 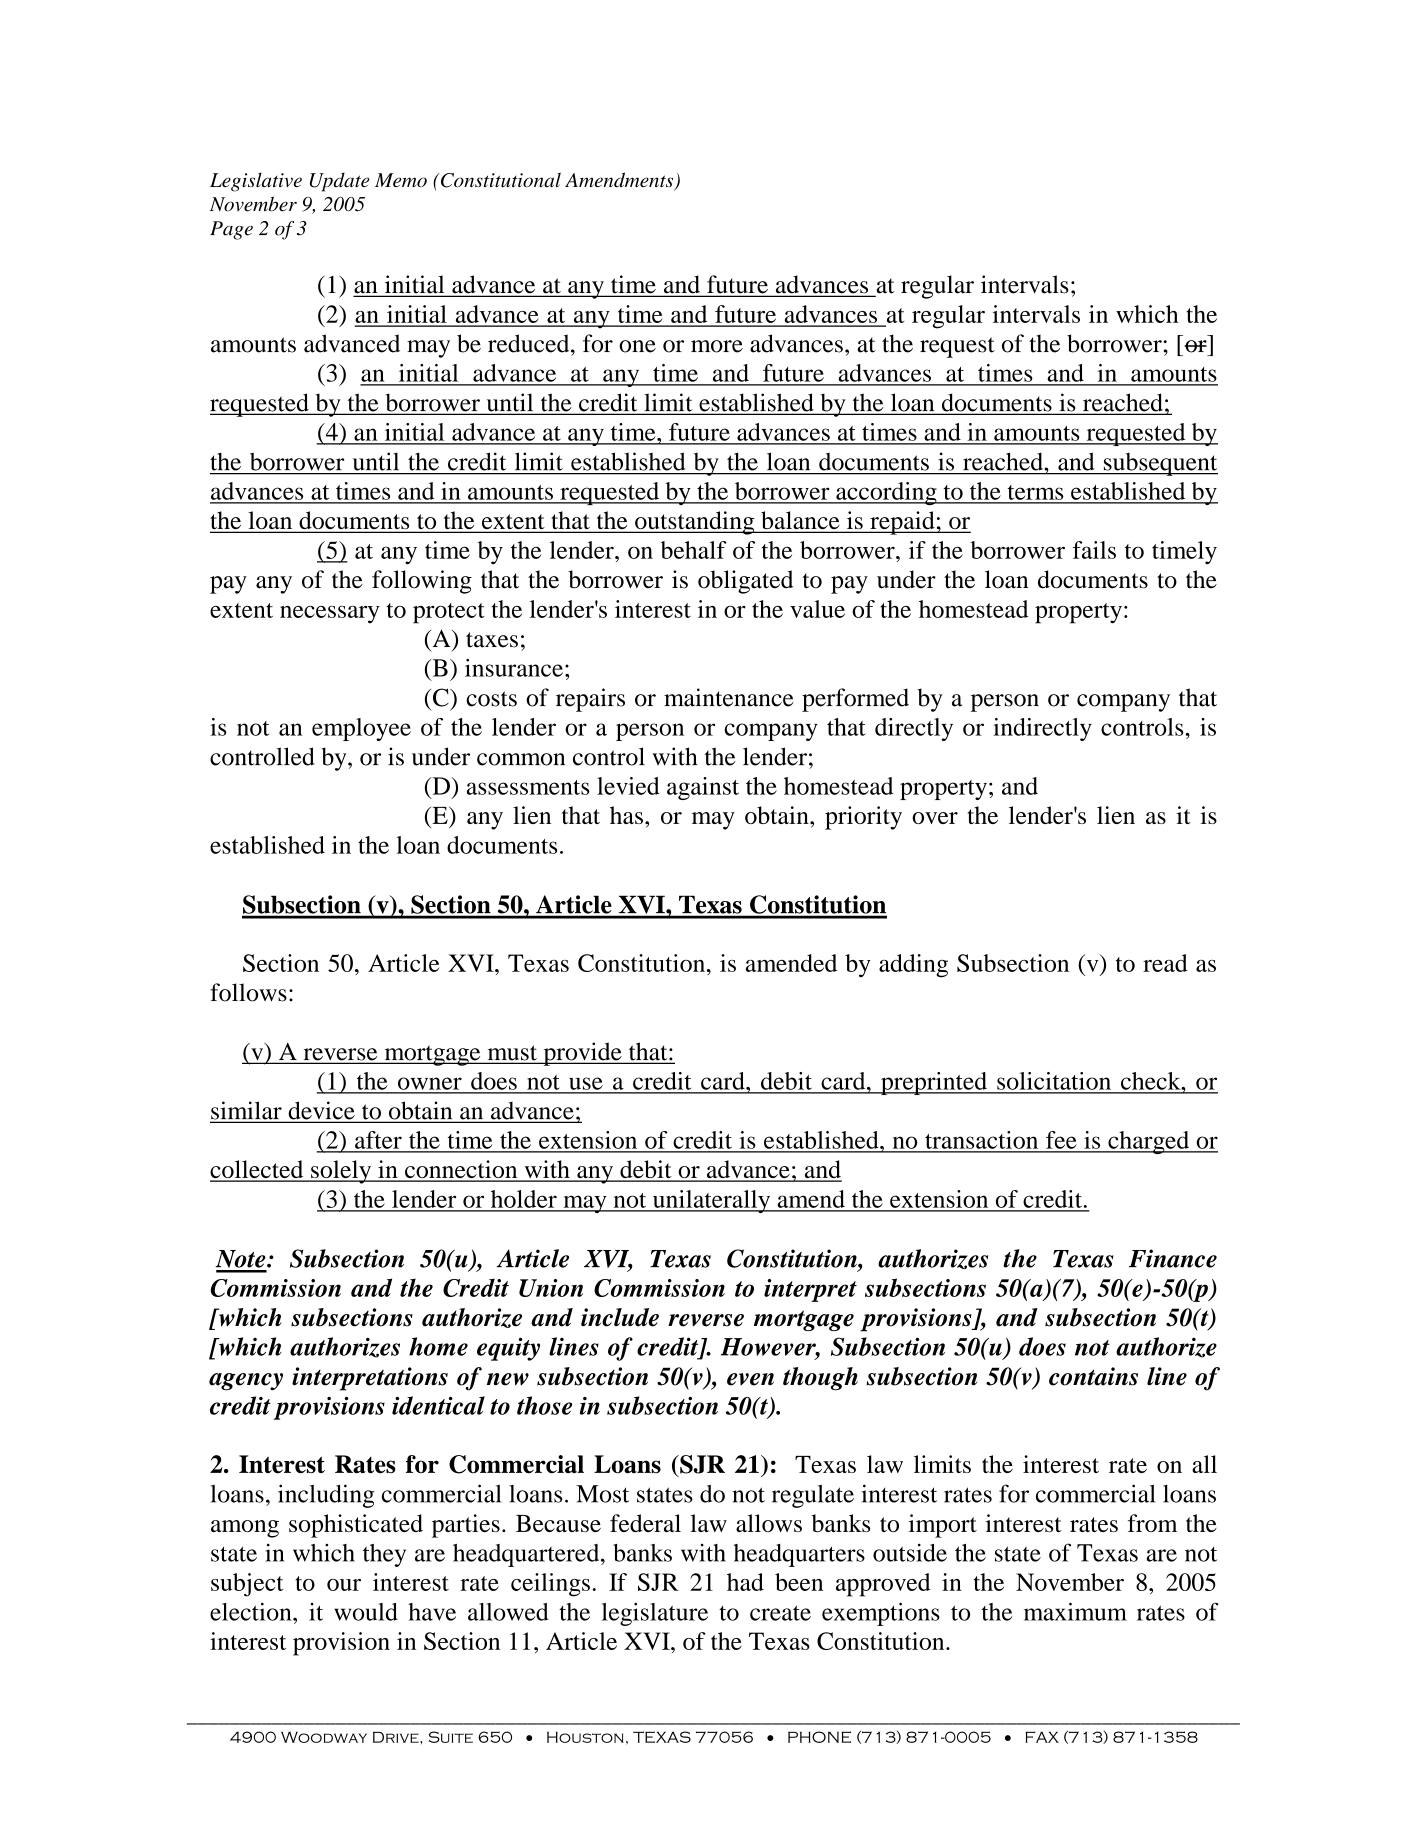 I want to click on employee, so click(x=361, y=729).
